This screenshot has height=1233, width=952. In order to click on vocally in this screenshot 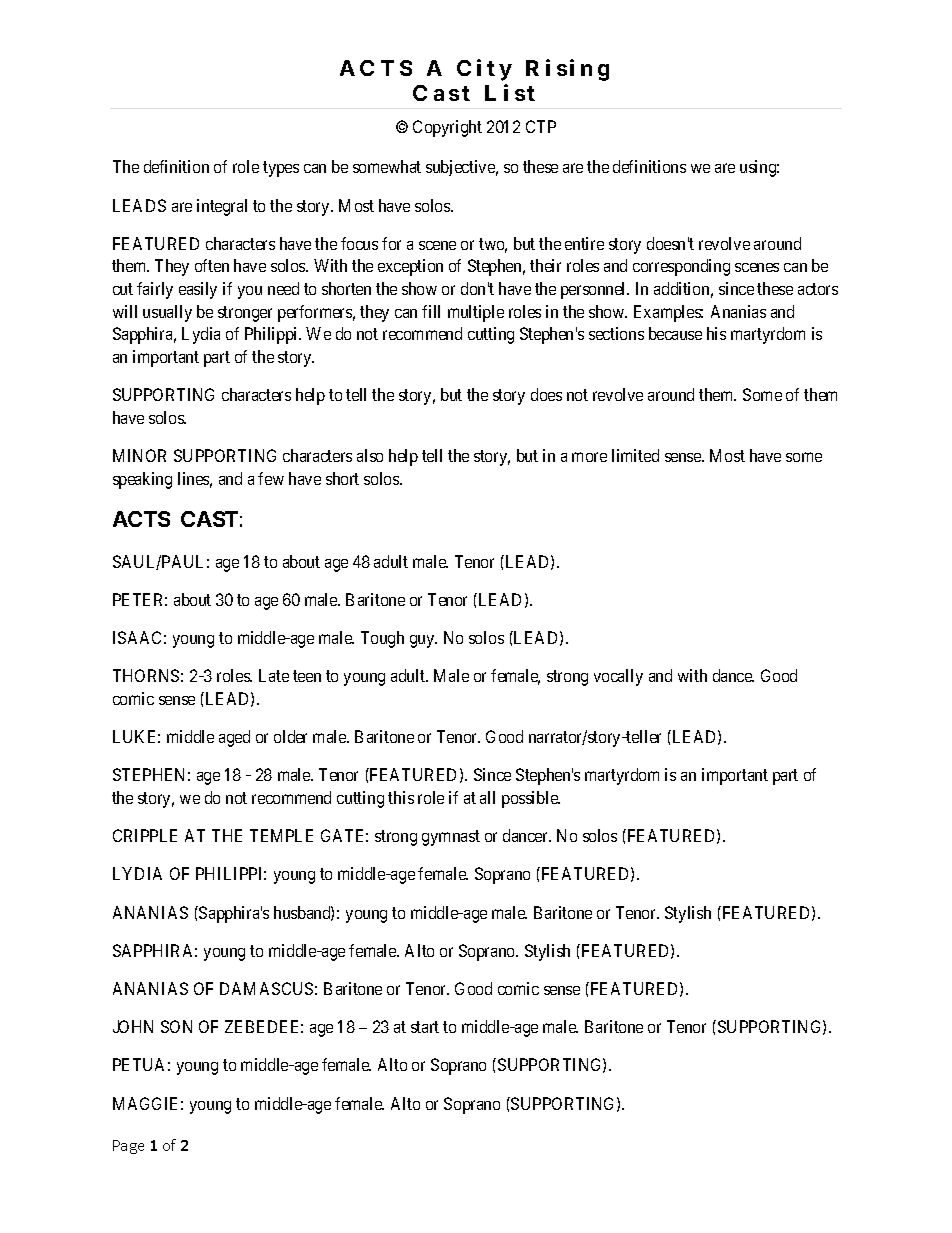, I will do `click(618, 677)`.
